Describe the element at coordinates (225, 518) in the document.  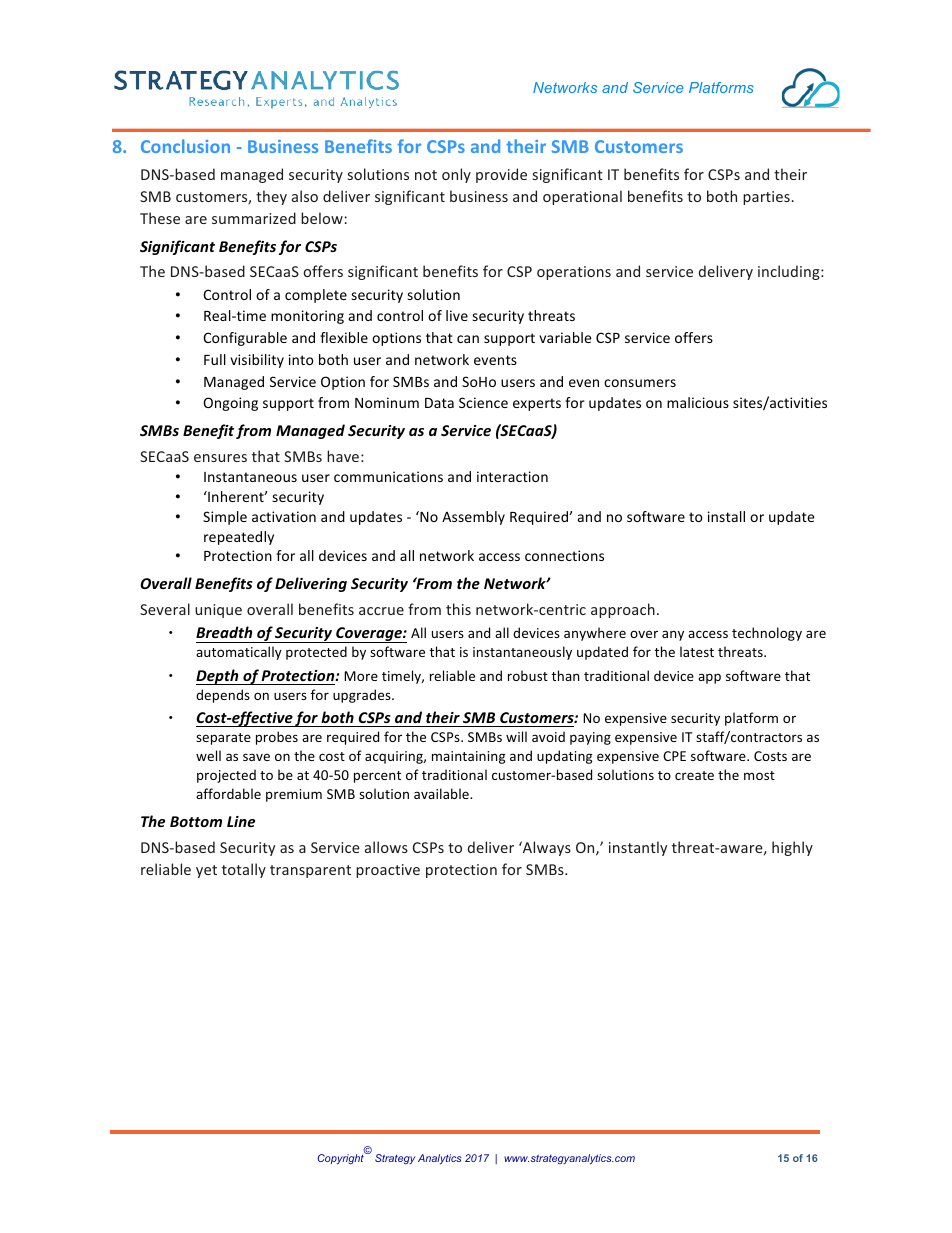
I see `Simple` at that location.
